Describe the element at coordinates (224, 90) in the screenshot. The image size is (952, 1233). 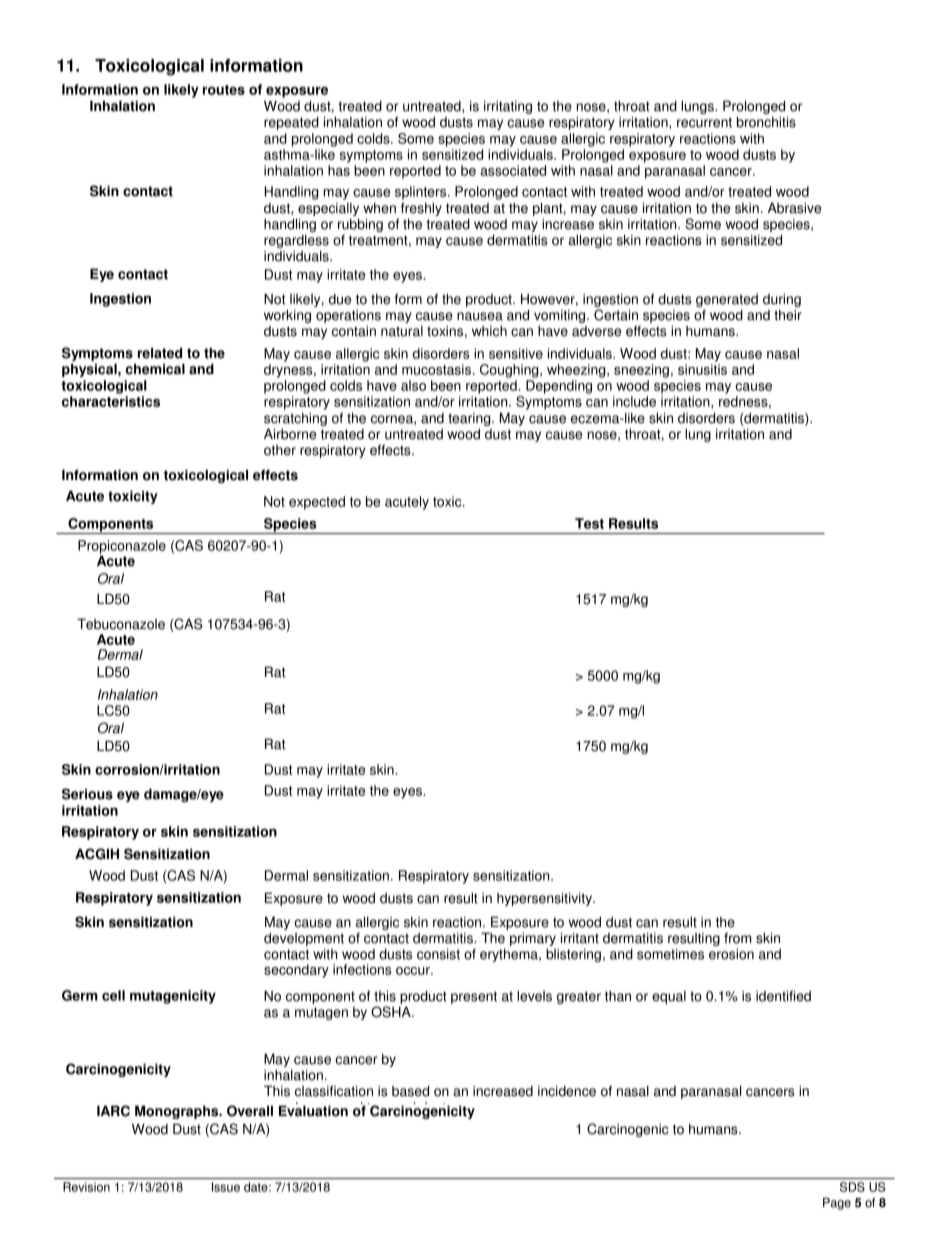
I see `routes` at that location.
